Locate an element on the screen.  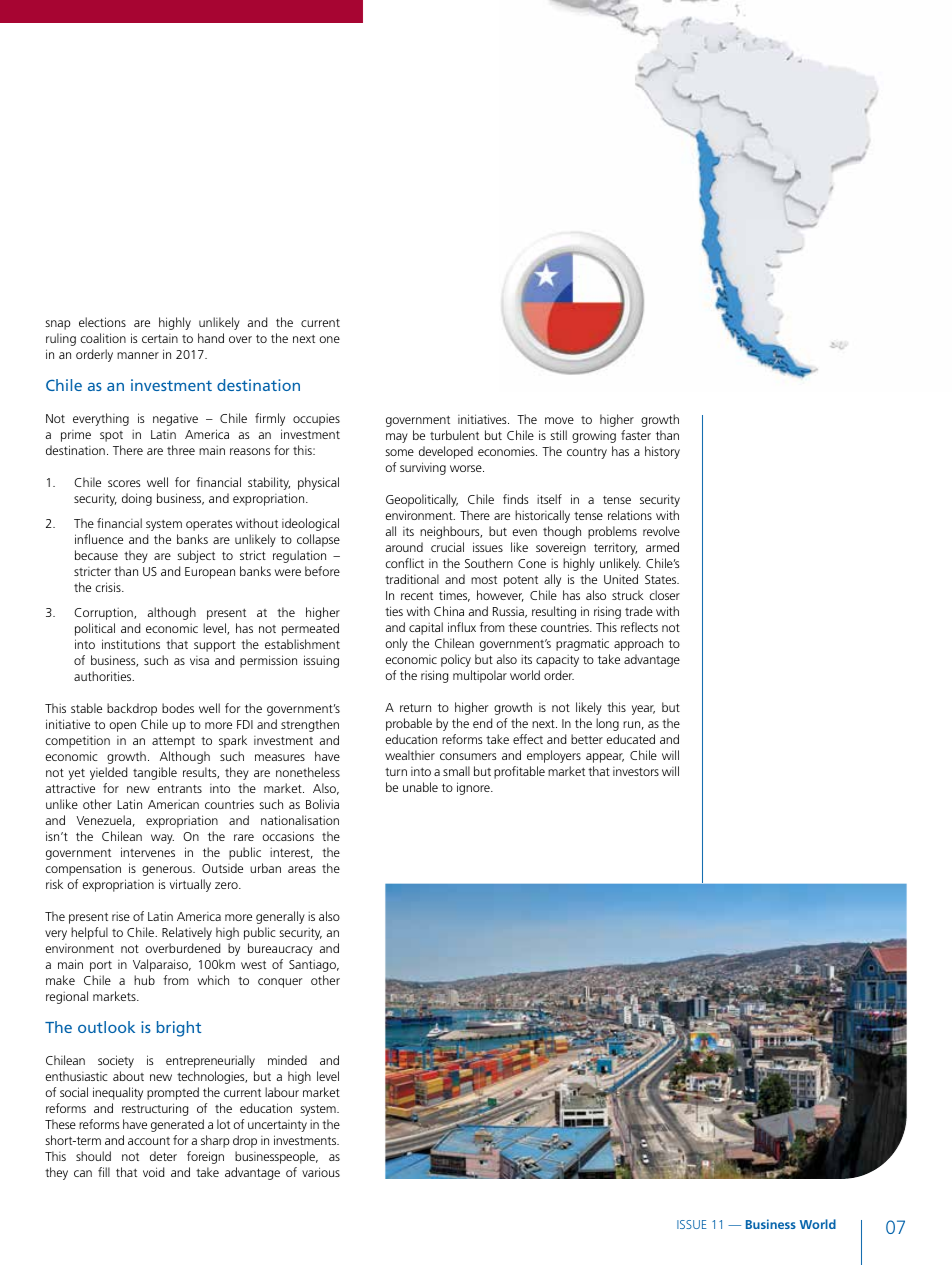
open is located at coordinates (122, 727).
